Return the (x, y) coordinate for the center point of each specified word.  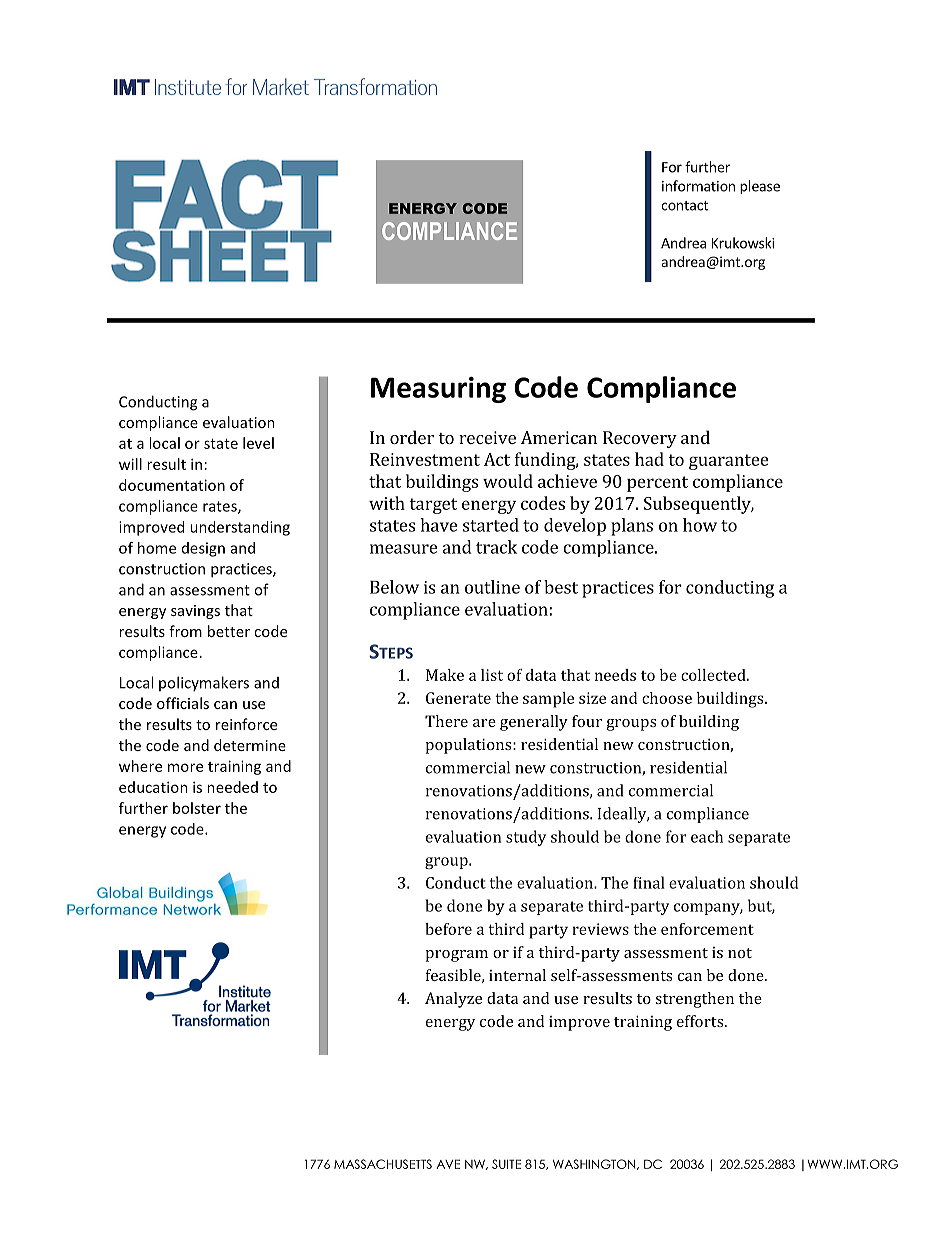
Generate (458, 698)
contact (684, 206)
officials (183, 703)
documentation (172, 485)
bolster (197, 808)
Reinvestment (425, 459)
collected (714, 675)
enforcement (707, 929)
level (258, 443)
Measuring (438, 390)
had (649, 459)
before (448, 929)
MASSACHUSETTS (383, 1164)
